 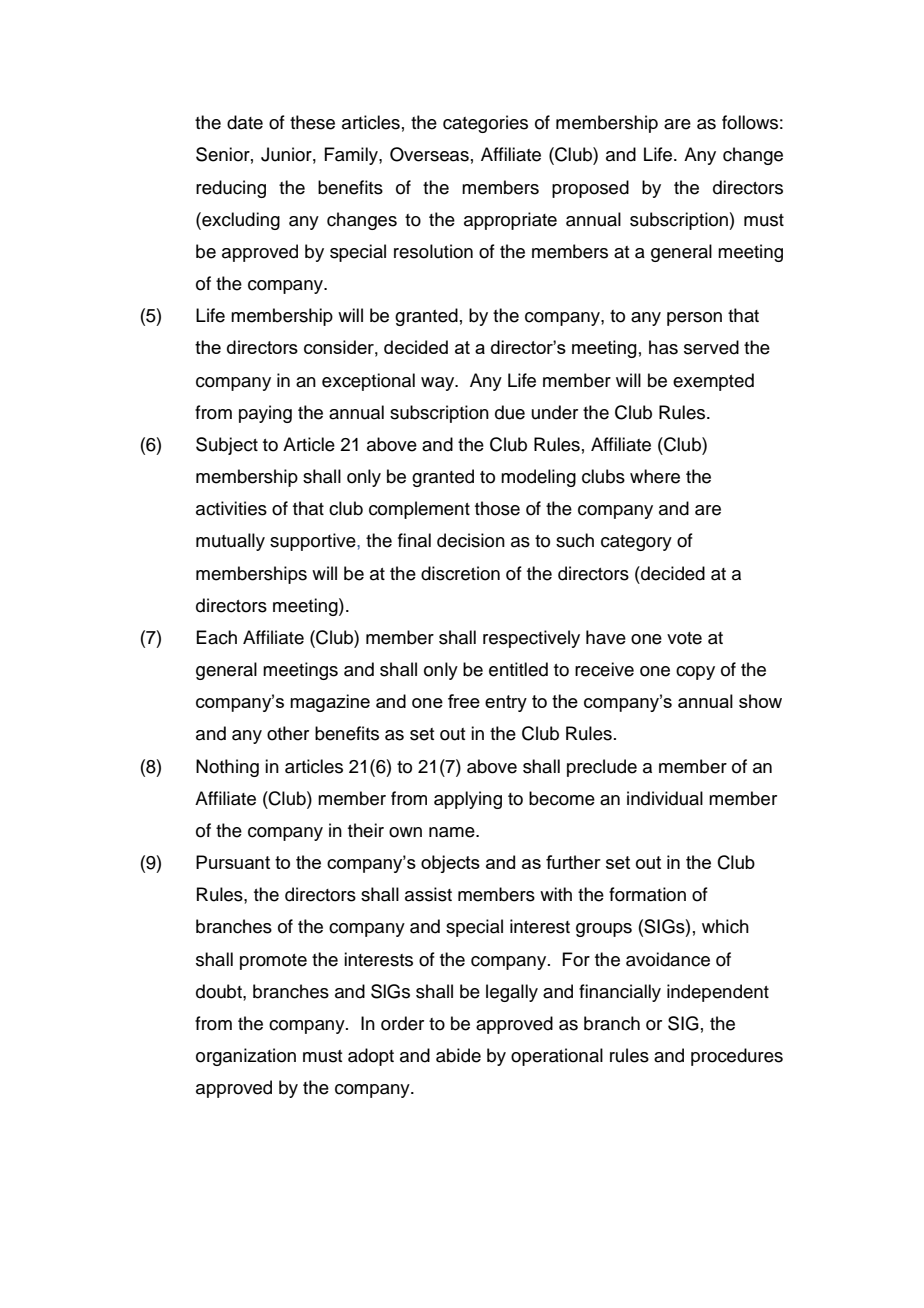 What do you see at coordinates (485, 124) in the image?
I see `categories` at bounding box center [485, 124].
